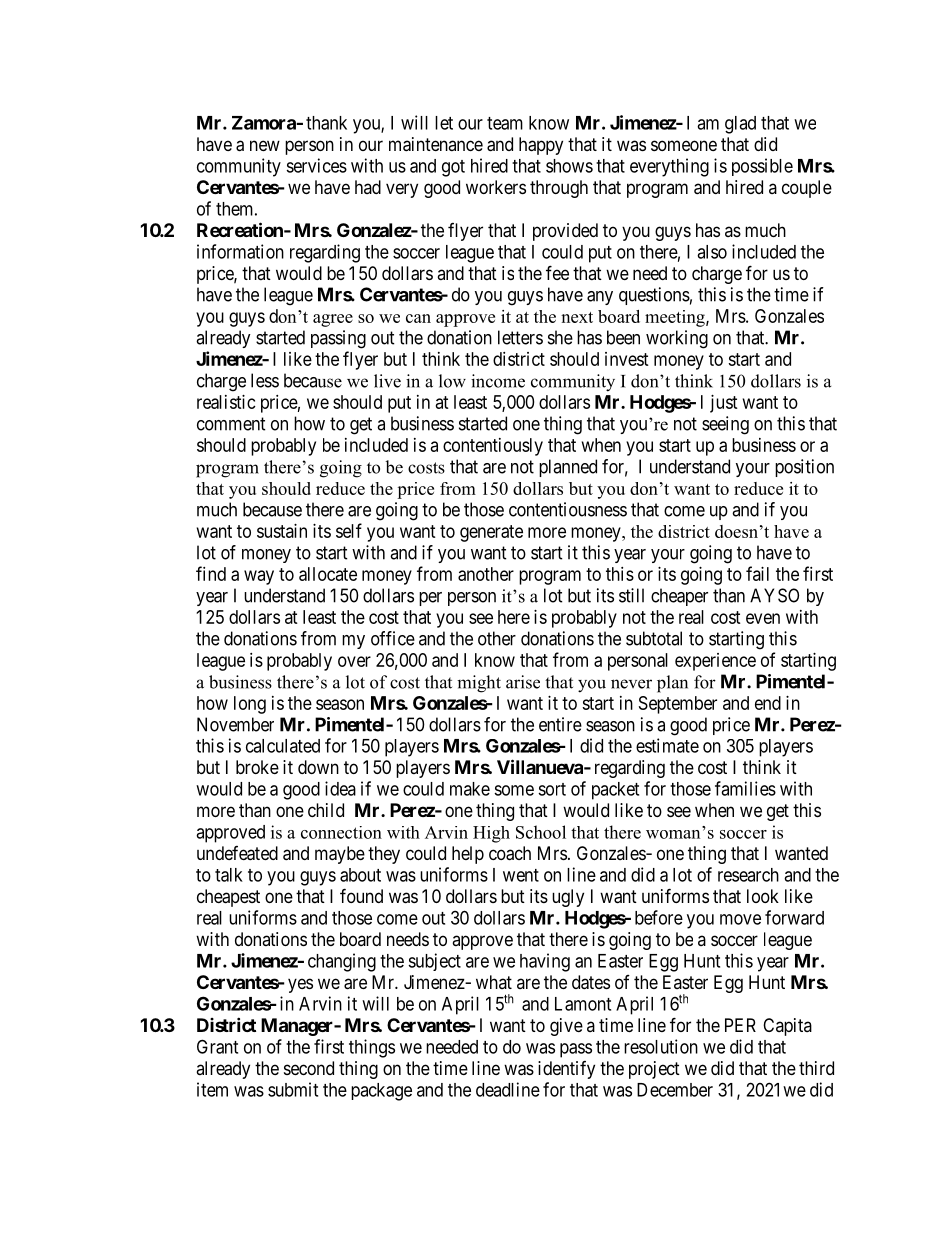  What do you see at coordinates (259, 577) in the document?
I see `way` at bounding box center [259, 577].
